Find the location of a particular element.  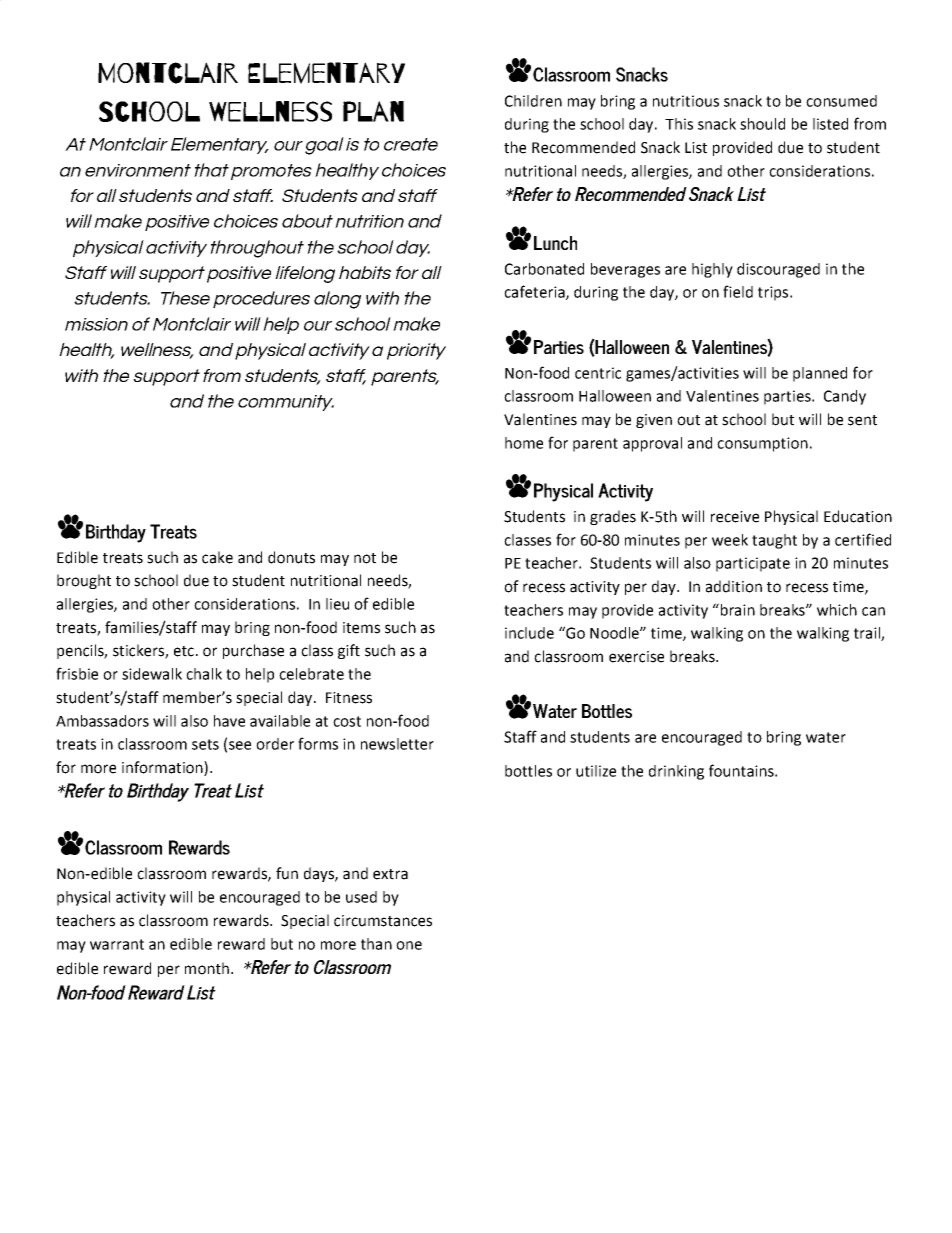

newsletter is located at coordinates (397, 744).
